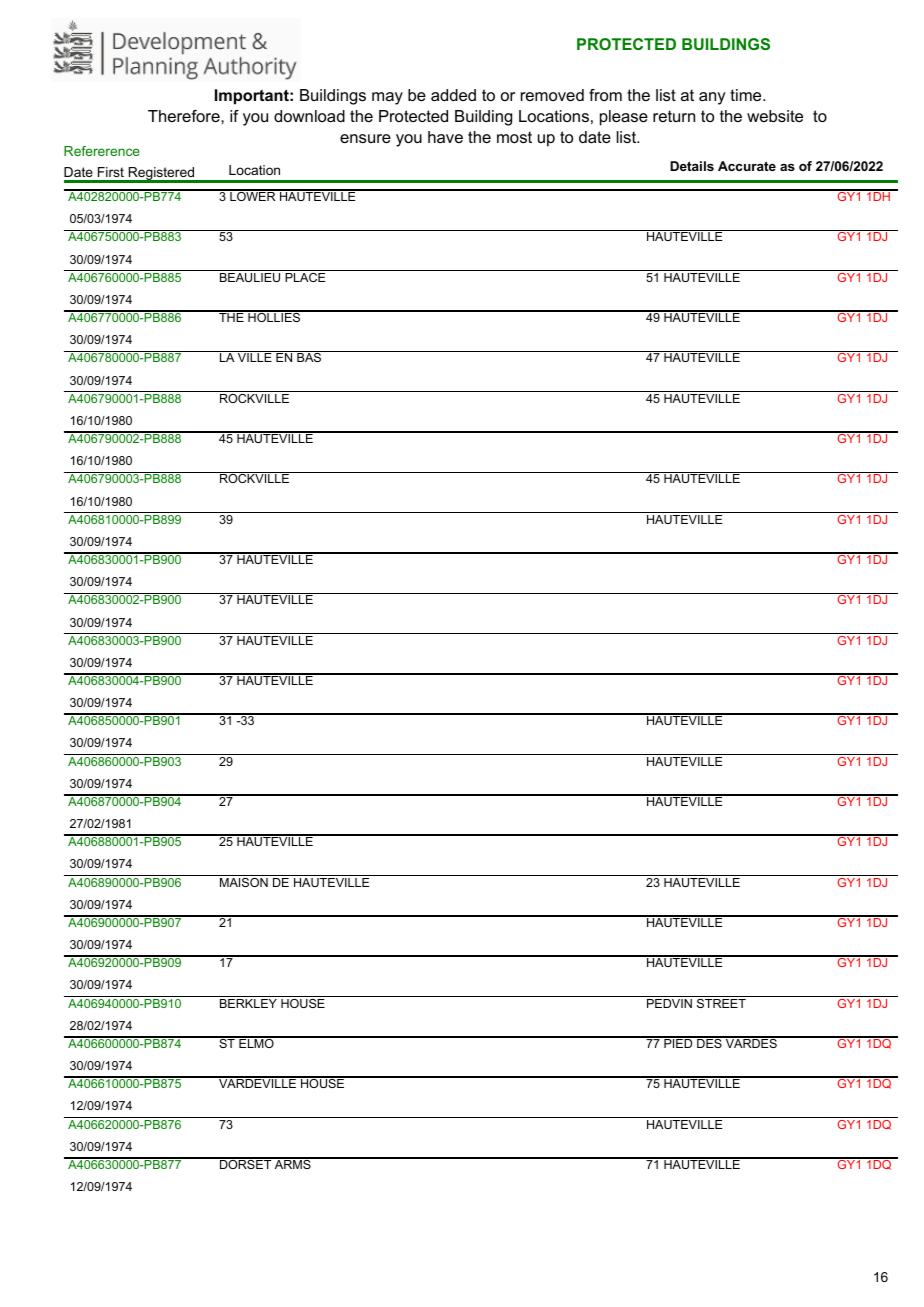  Describe the element at coordinates (246, 1163) in the screenshot. I see `DORSET` at that location.
